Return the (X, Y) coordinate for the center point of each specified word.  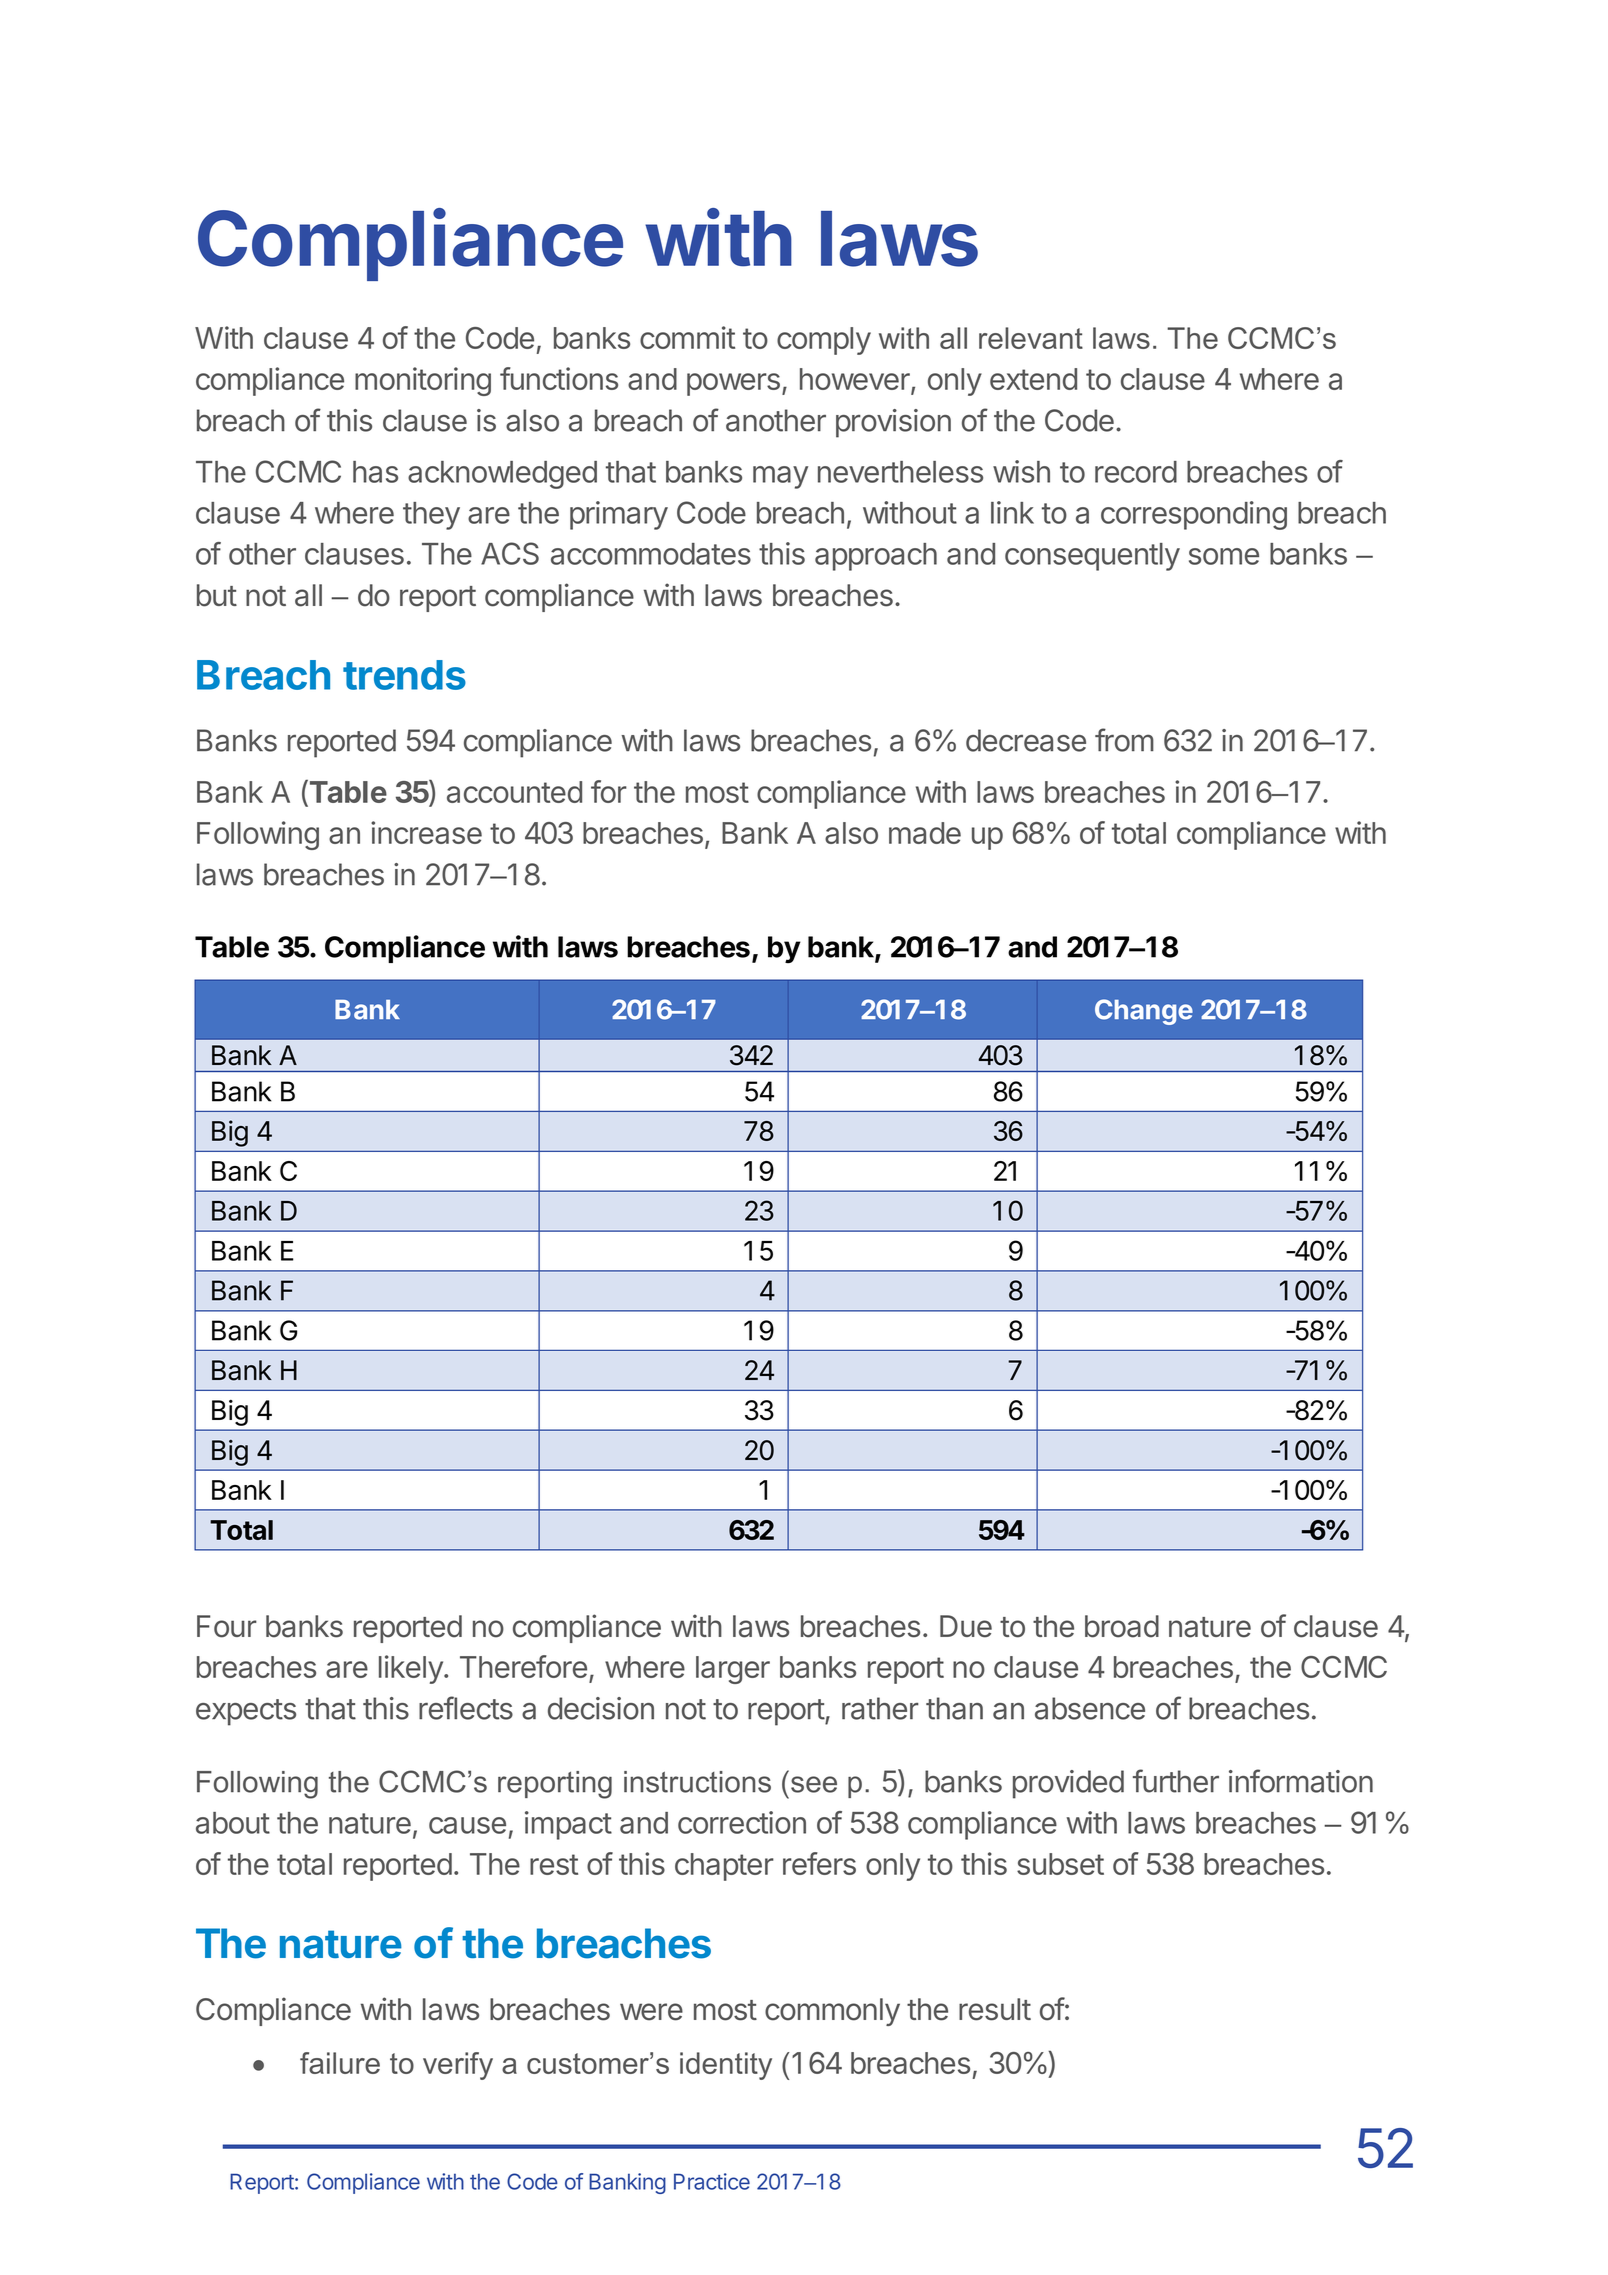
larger (733, 1670)
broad (1122, 1626)
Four (227, 1626)
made (925, 833)
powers (733, 384)
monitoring (423, 381)
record (1136, 472)
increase (426, 832)
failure (340, 2063)
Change (1144, 1012)
